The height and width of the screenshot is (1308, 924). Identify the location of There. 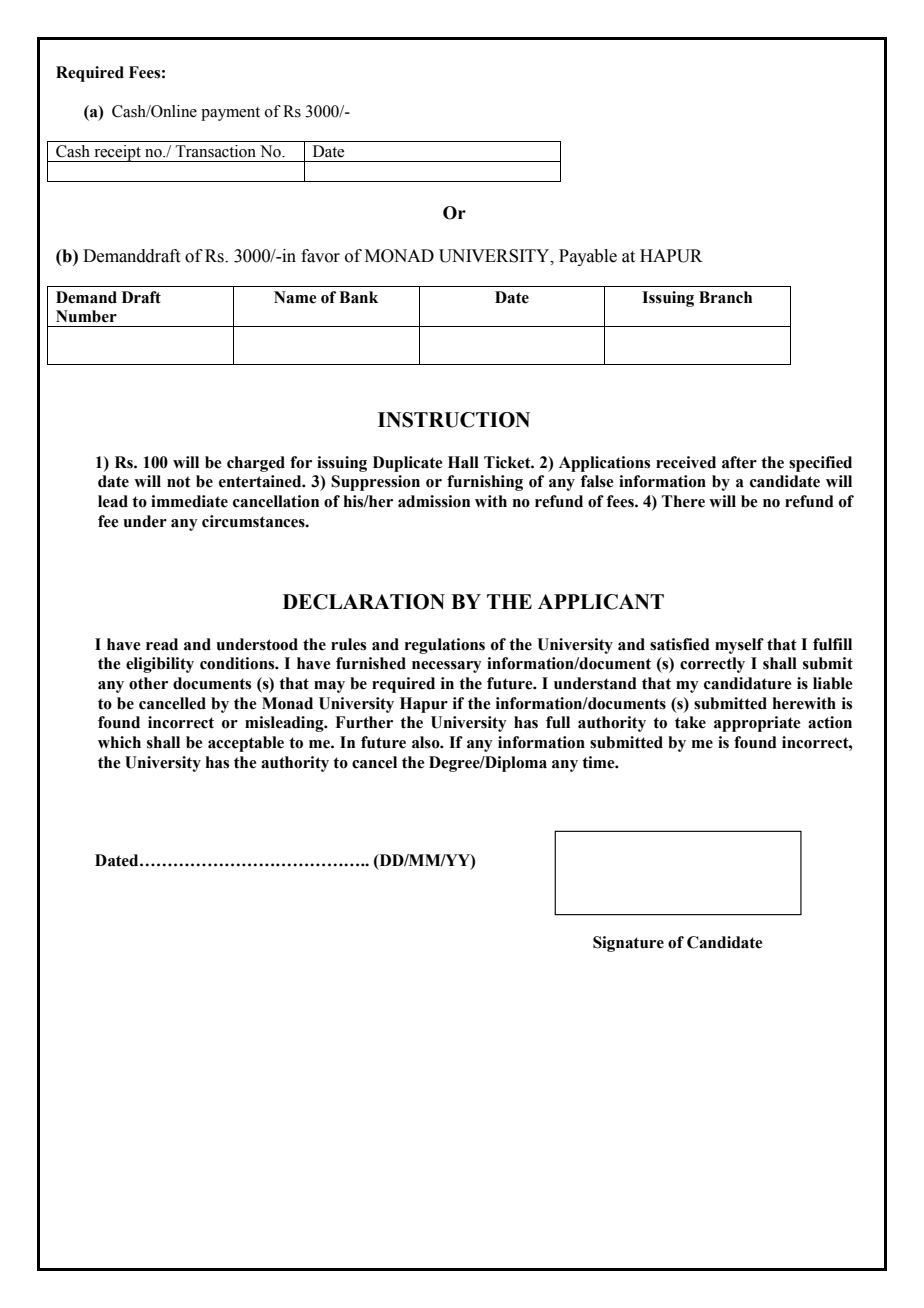
(683, 501).
